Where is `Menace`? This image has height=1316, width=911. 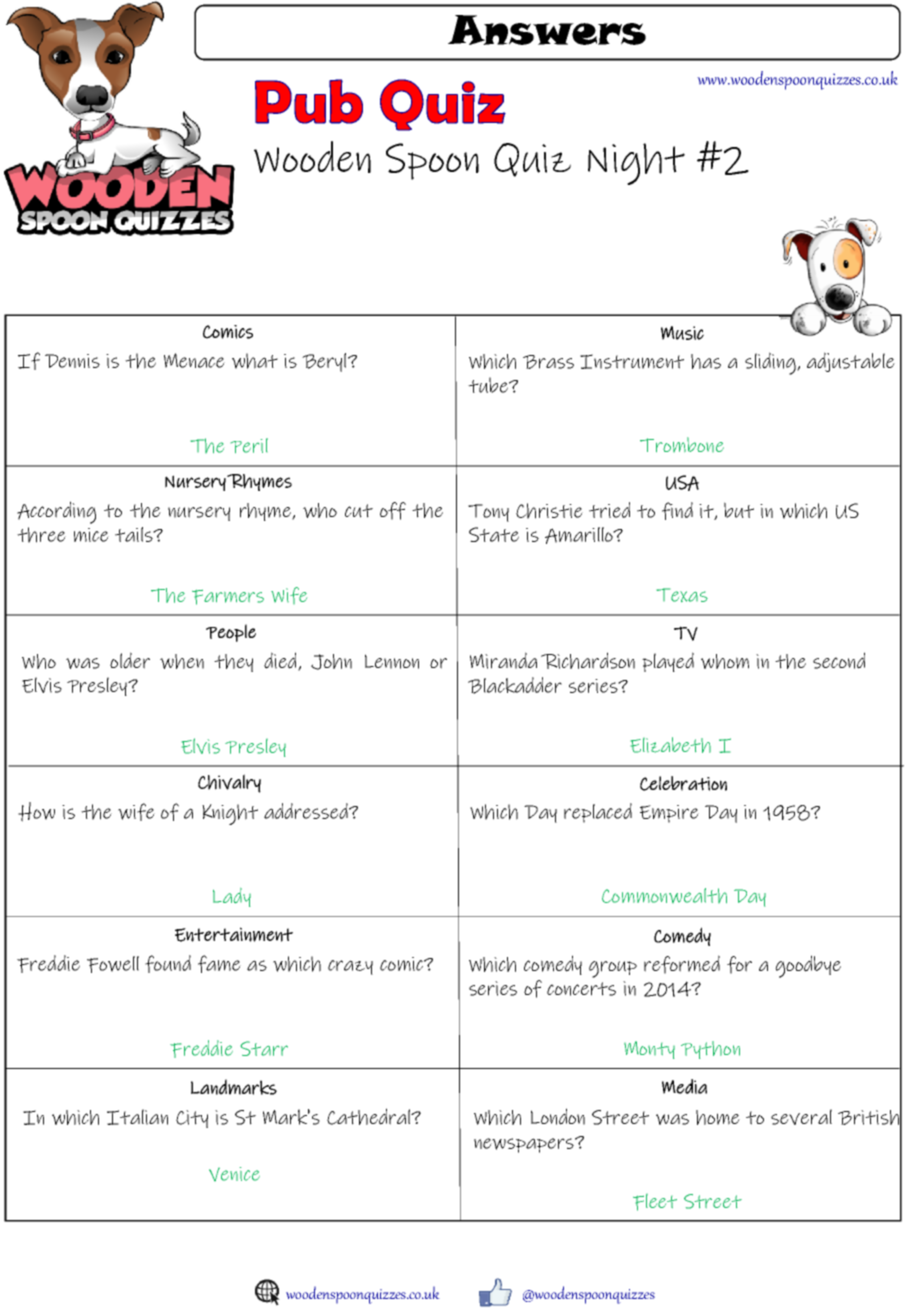 Menace is located at coordinates (194, 360).
